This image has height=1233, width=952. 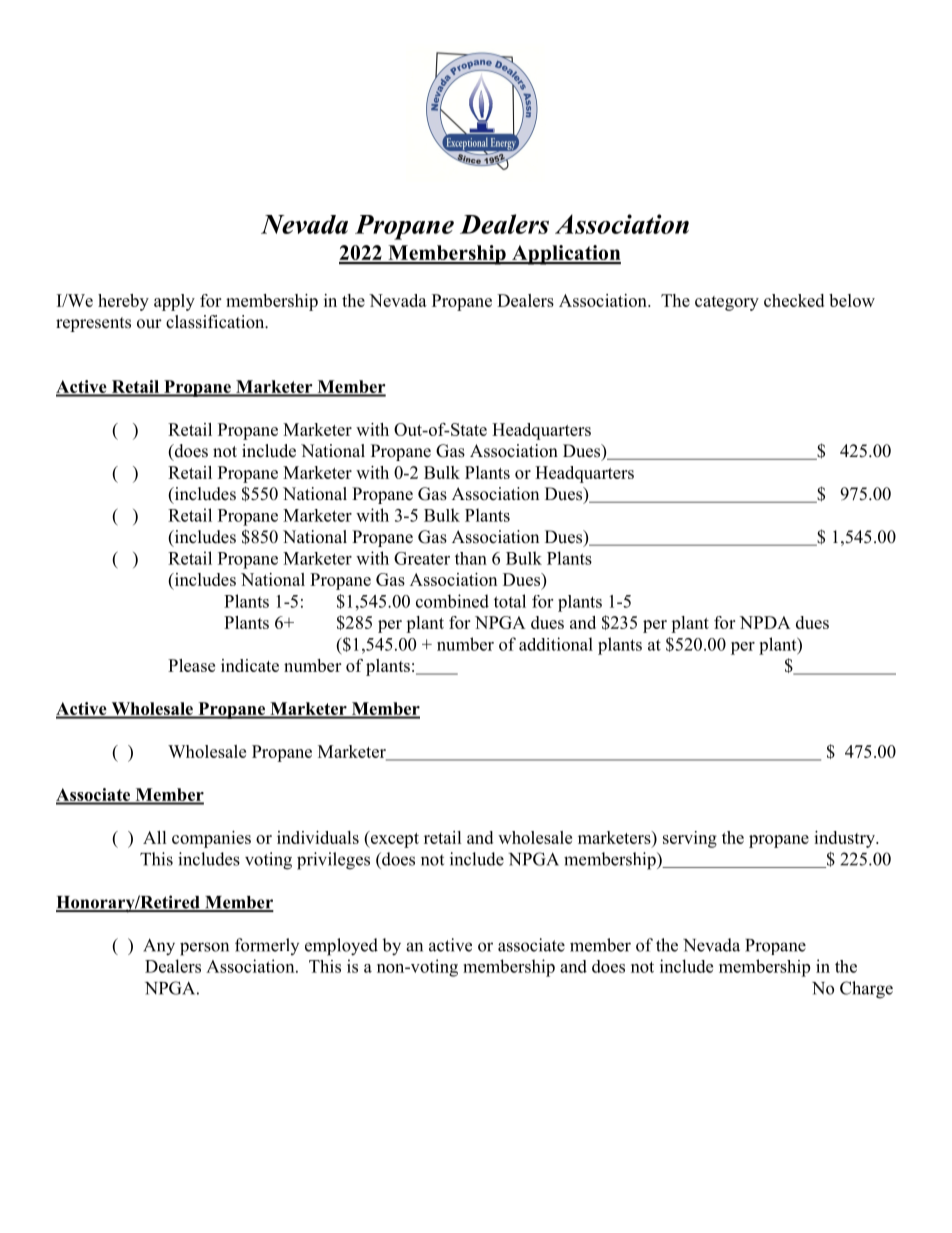 I want to click on Application, so click(x=565, y=255).
